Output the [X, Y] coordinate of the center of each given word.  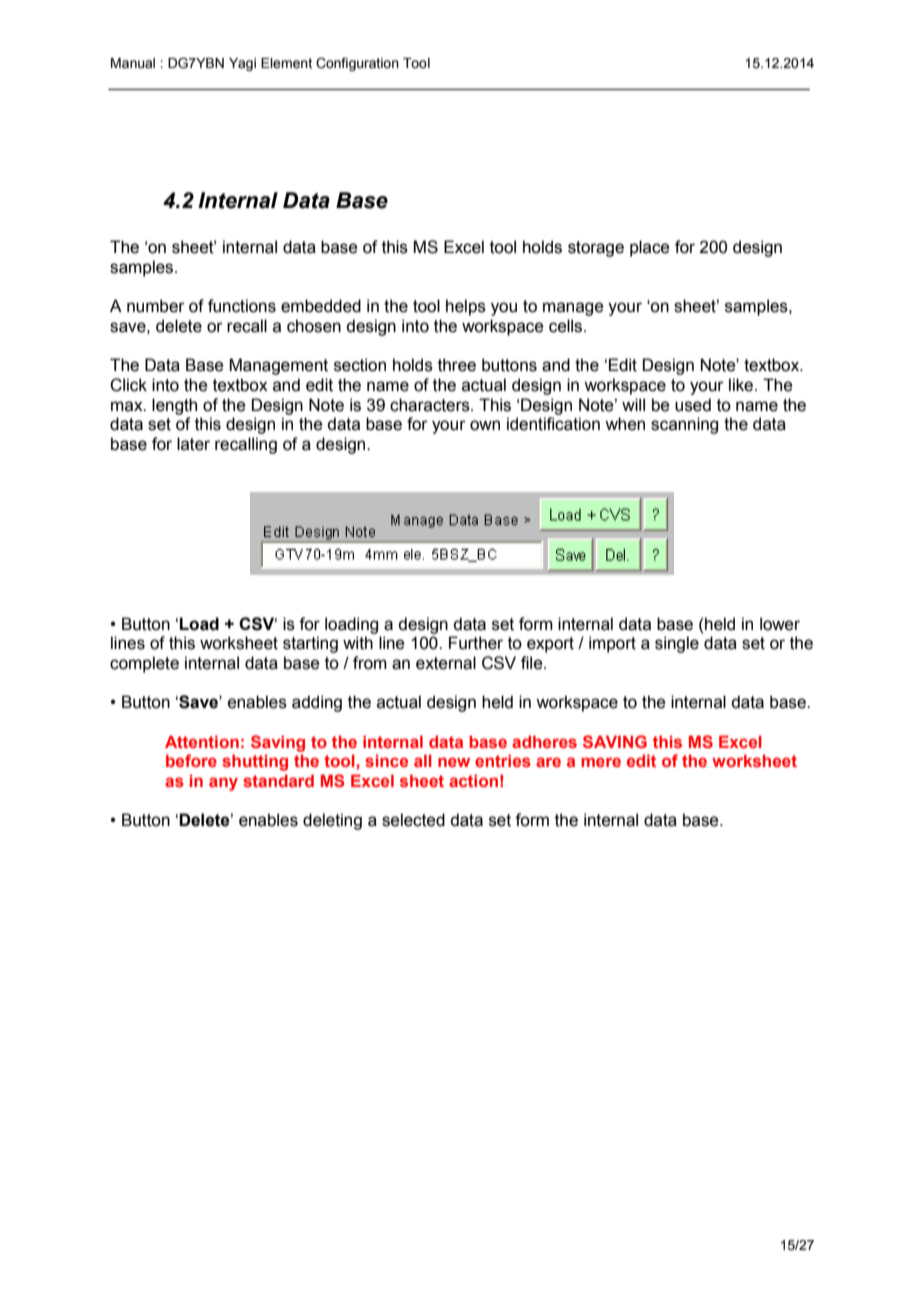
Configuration [357, 64]
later [193, 444]
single [677, 644]
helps [466, 307]
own [485, 425]
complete [144, 664]
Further [476, 643]
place [650, 248]
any [223, 784]
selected [413, 820]
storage [596, 249]
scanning [684, 425]
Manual [133, 63]
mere [601, 762]
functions [242, 306]
